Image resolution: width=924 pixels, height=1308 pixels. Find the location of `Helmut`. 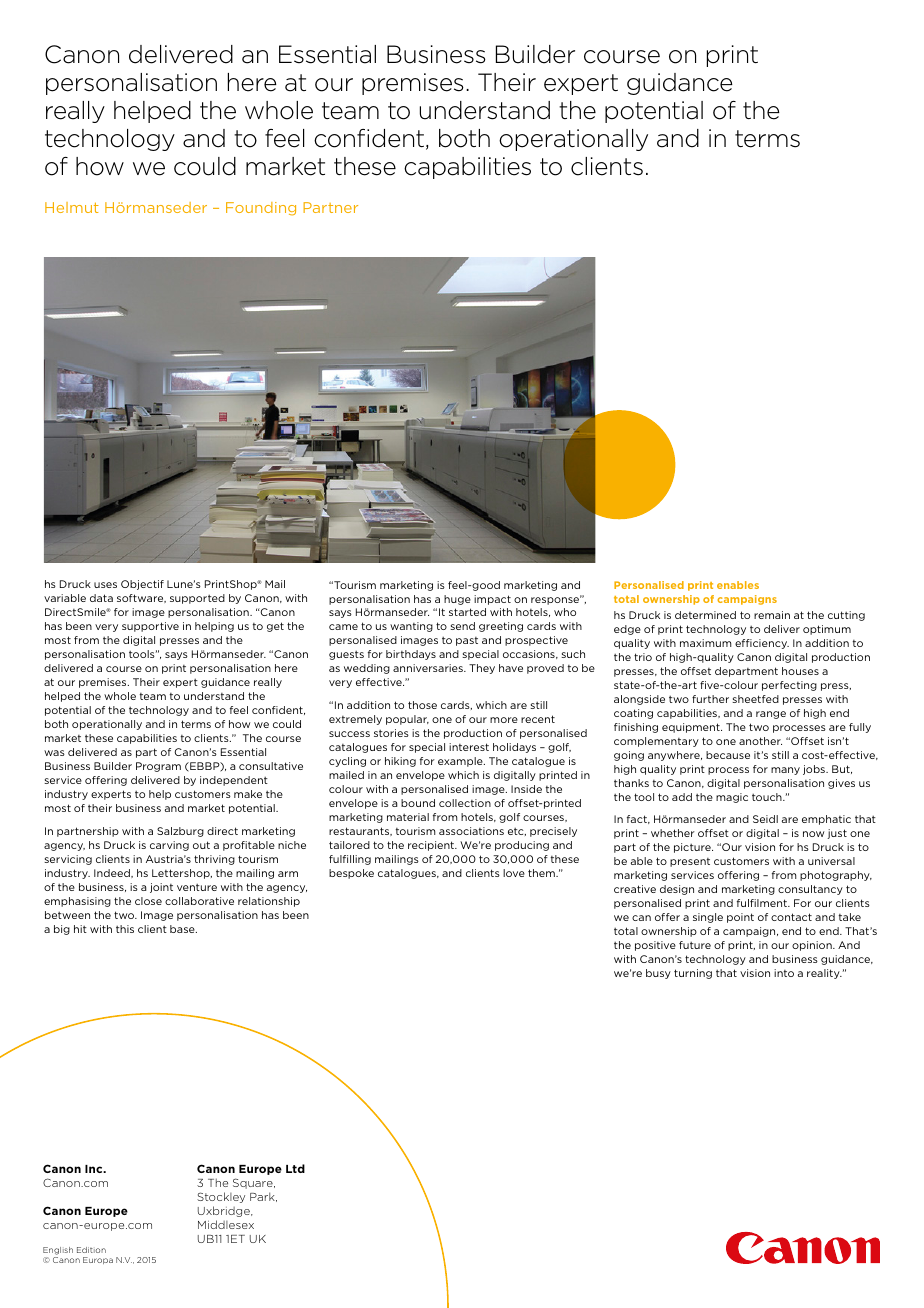

Helmut is located at coordinates (72, 207).
